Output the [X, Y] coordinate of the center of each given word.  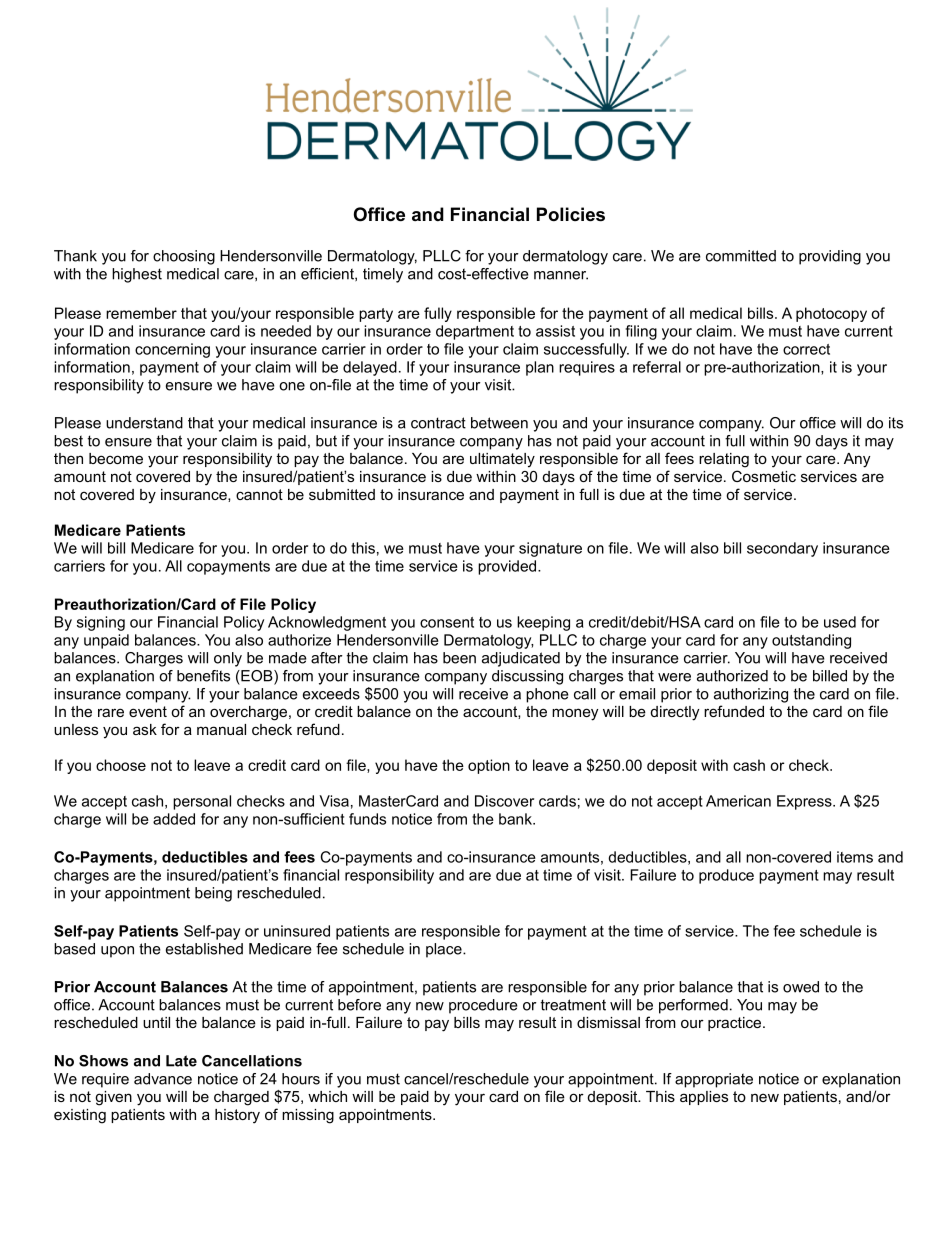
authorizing [751, 695]
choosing [184, 257]
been [459, 658]
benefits [203, 676]
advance [163, 1079]
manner [561, 275]
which [327, 1096]
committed [741, 256]
